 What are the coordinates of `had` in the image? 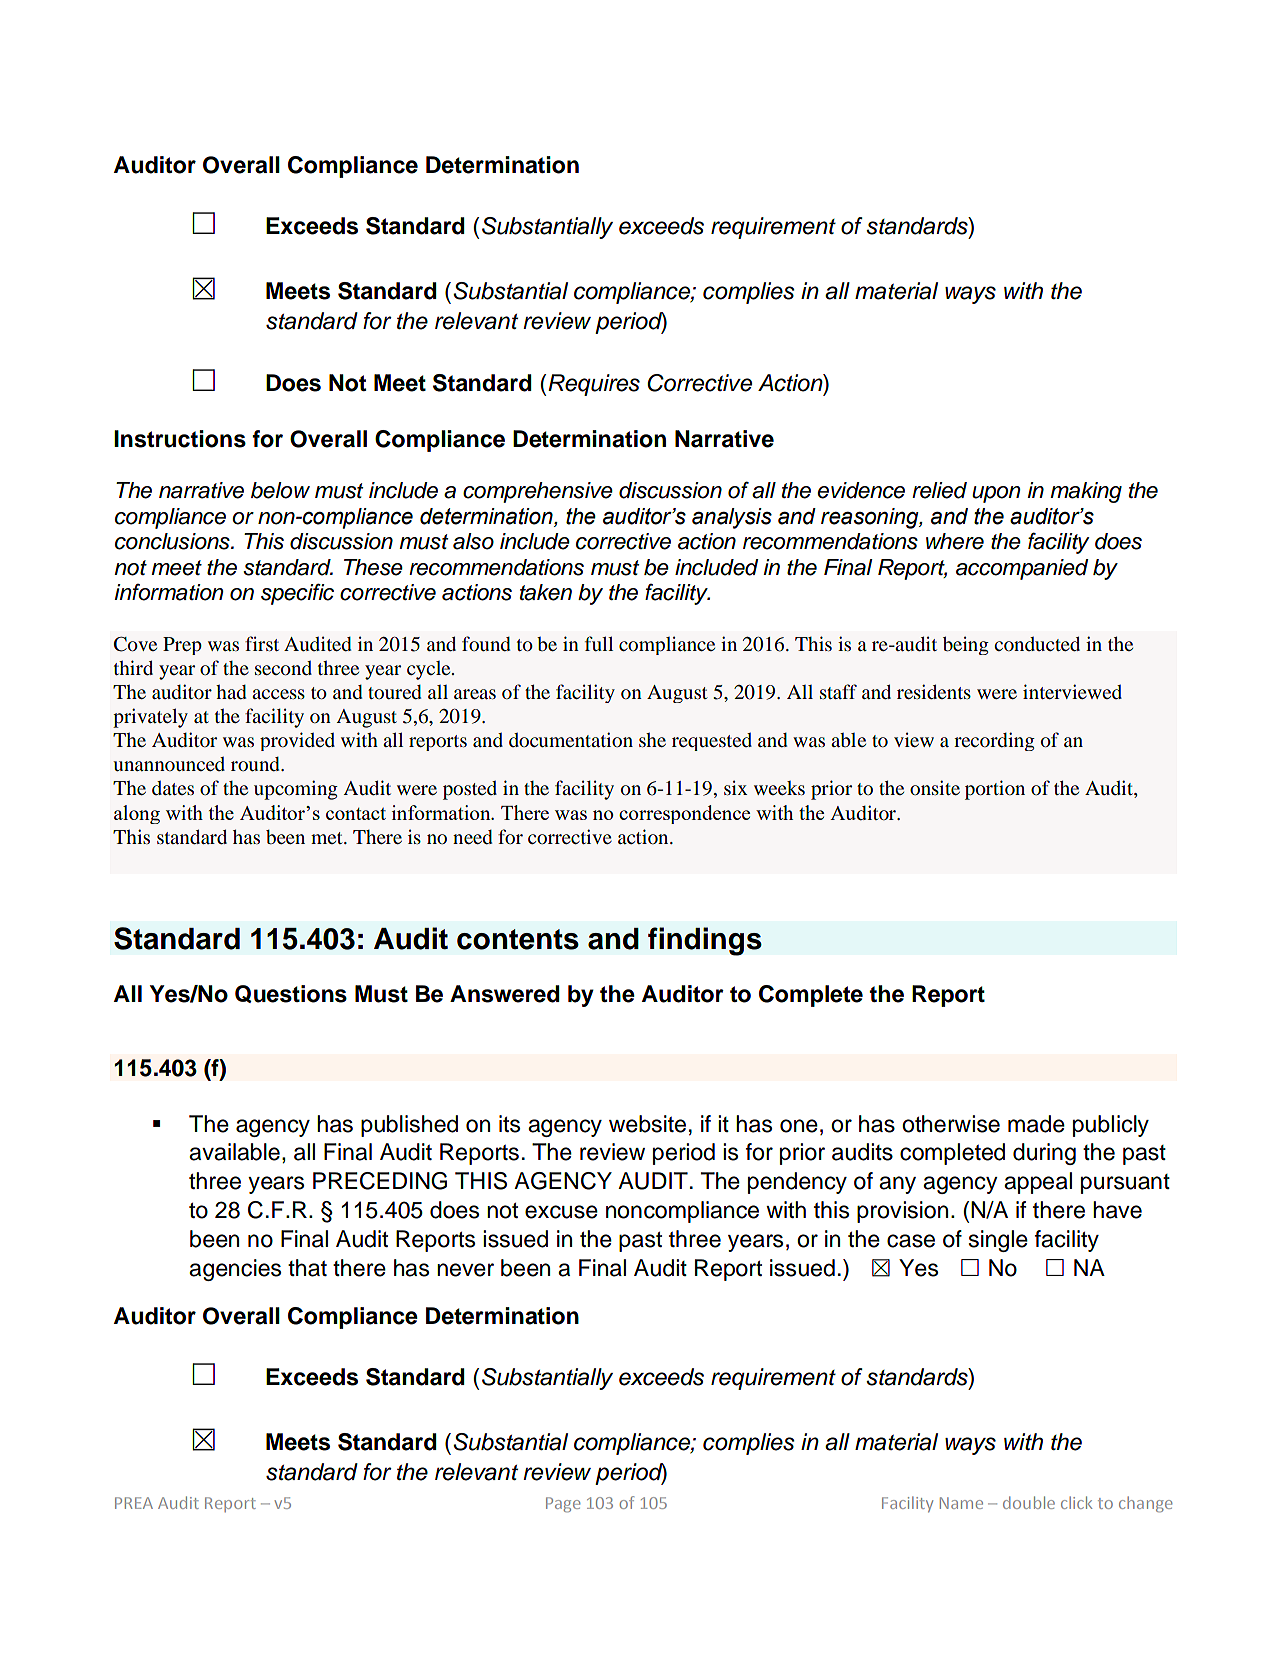 It's located at (231, 692).
